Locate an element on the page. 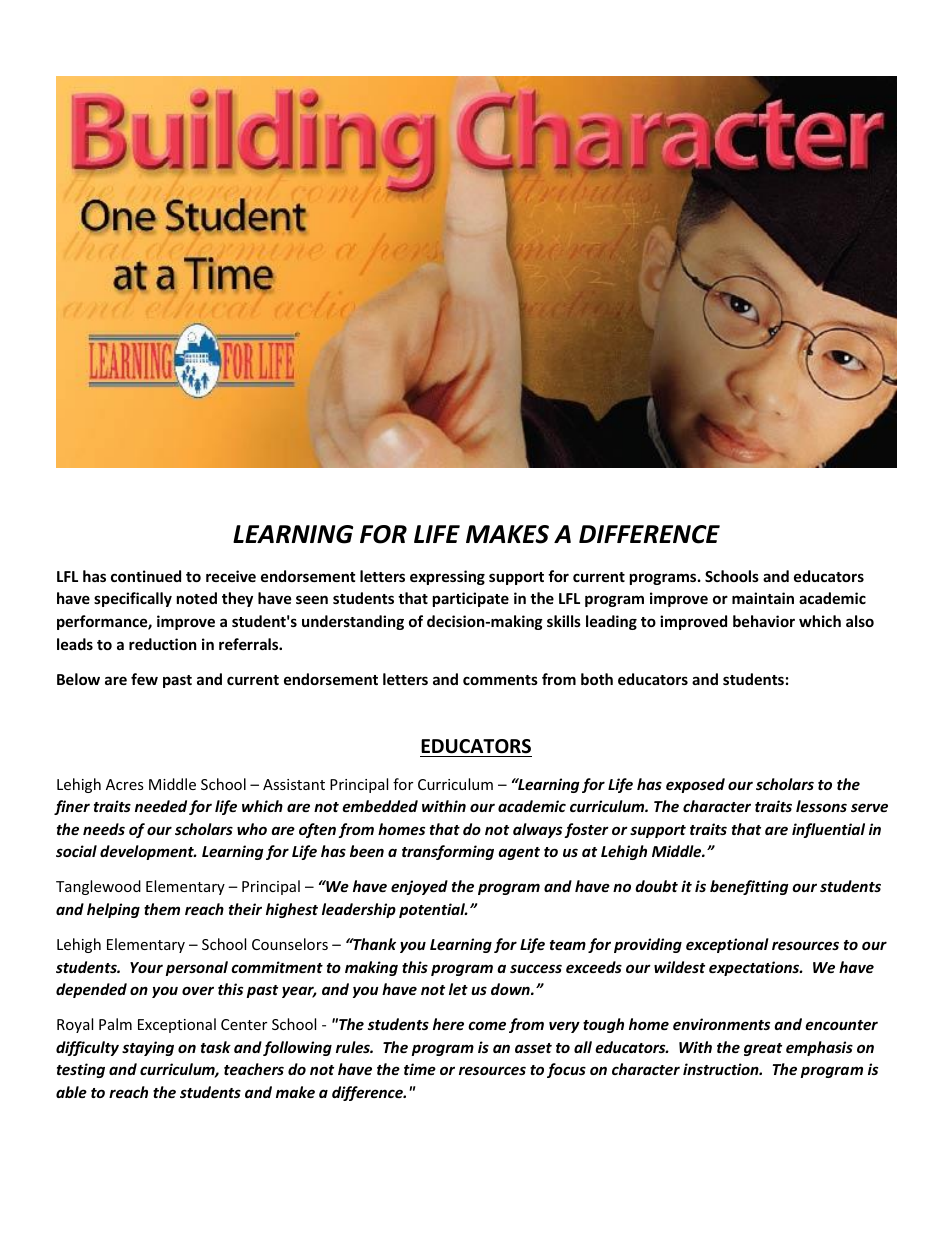  comments is located at coordinates (500, 680).
